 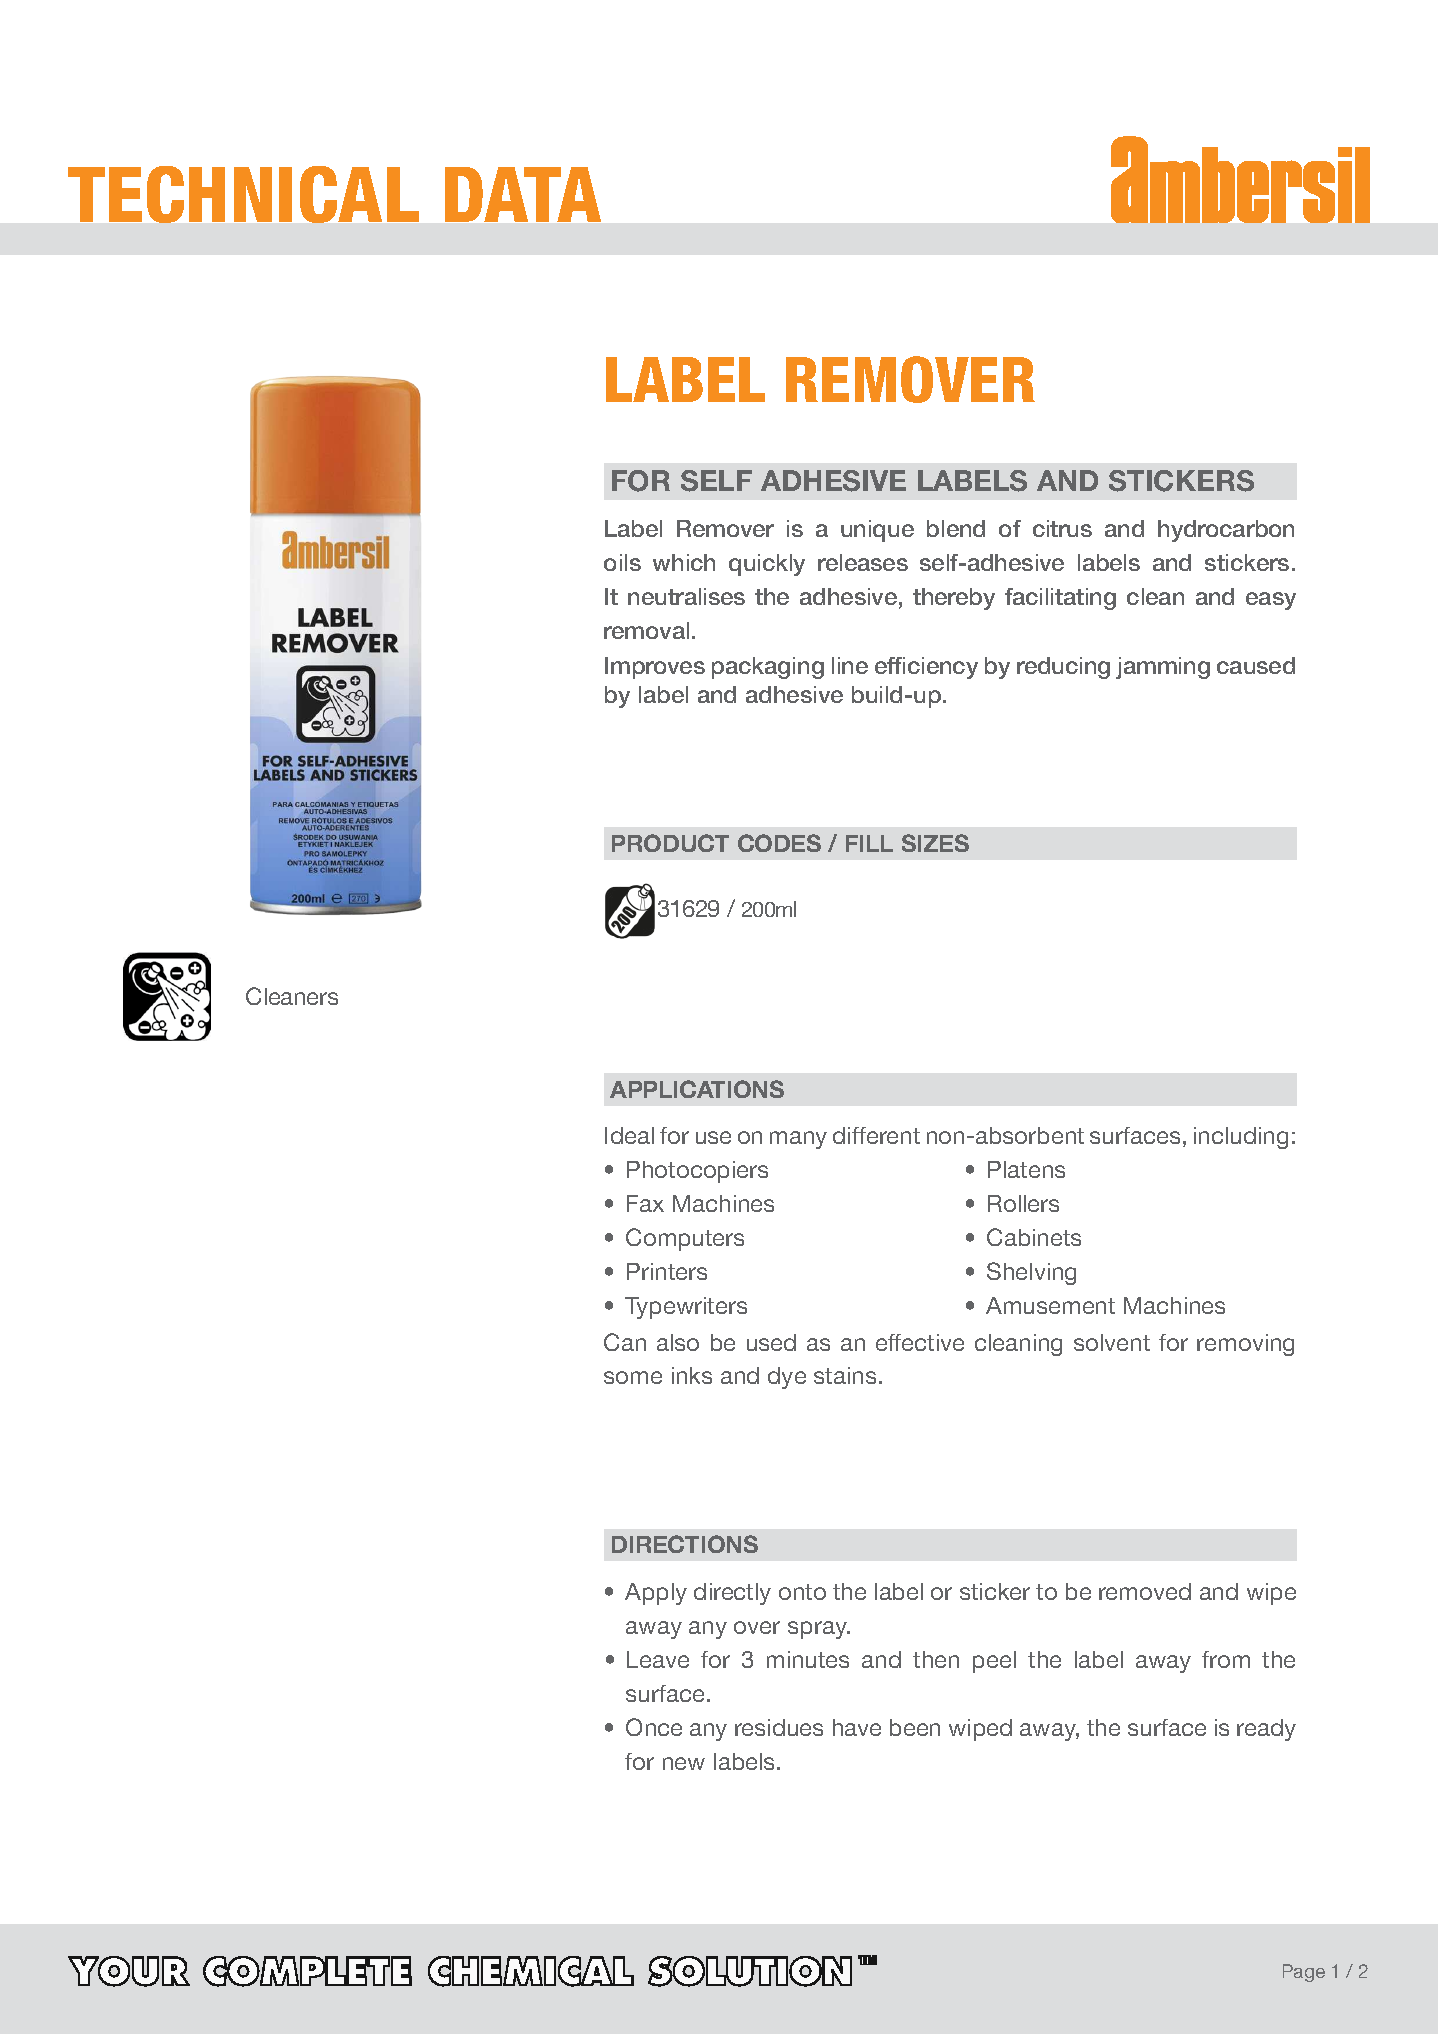 I want to click on DATA, so click(x=523, y=194).
